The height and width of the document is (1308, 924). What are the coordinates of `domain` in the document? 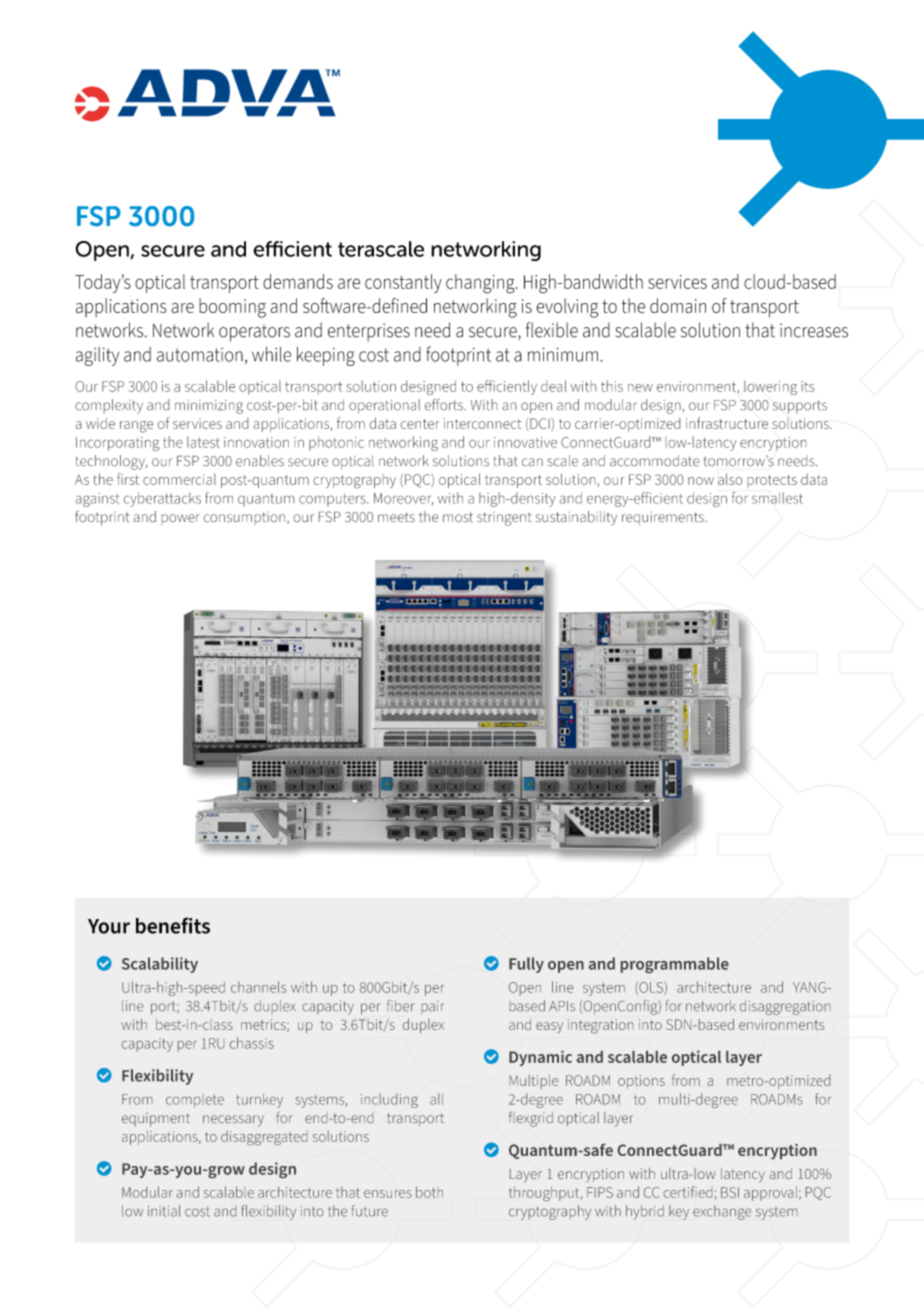 It's located at (678, 305).
